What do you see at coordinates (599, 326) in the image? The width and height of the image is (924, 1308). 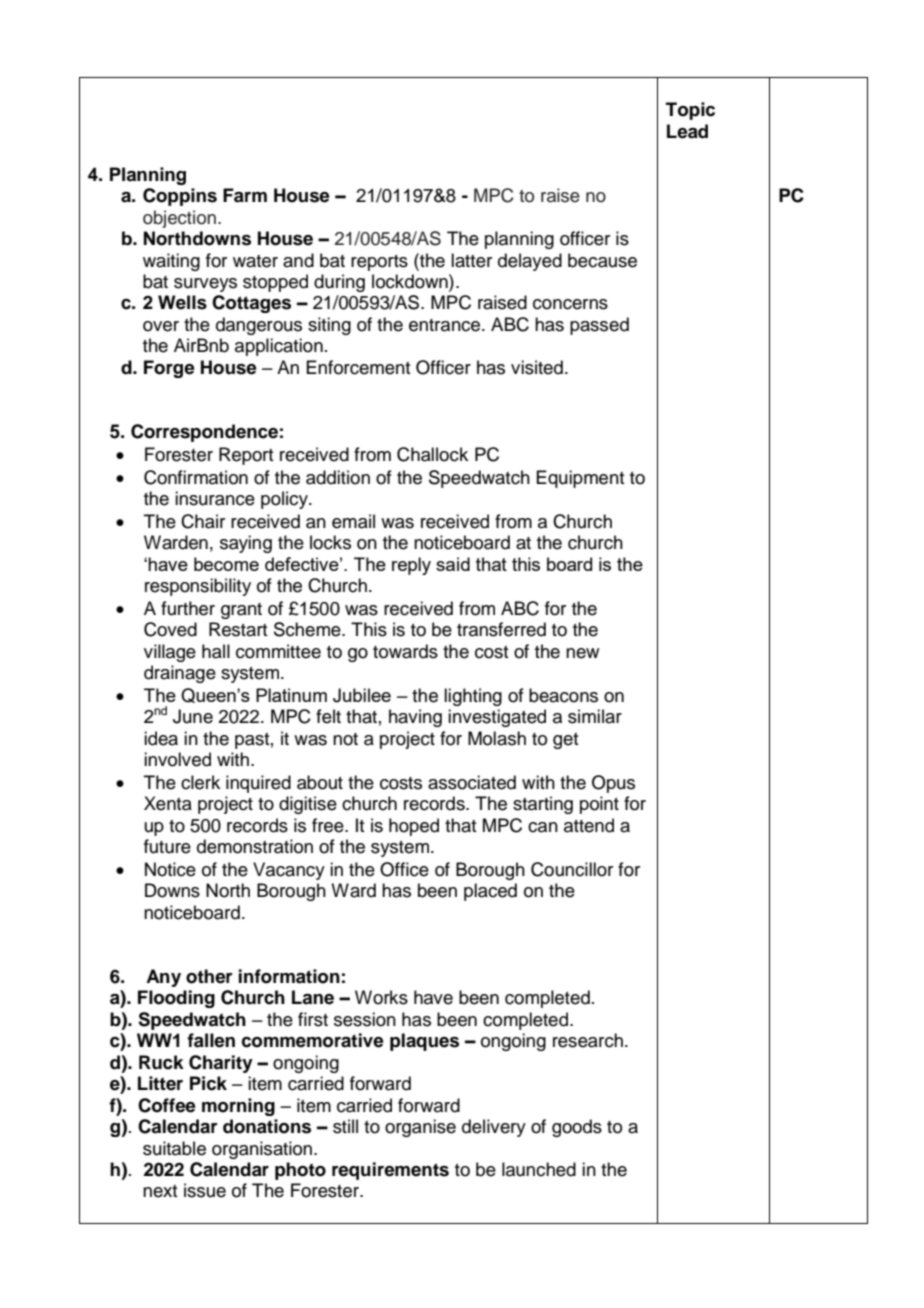 I see `passed` at bounding box center [599, 326].
